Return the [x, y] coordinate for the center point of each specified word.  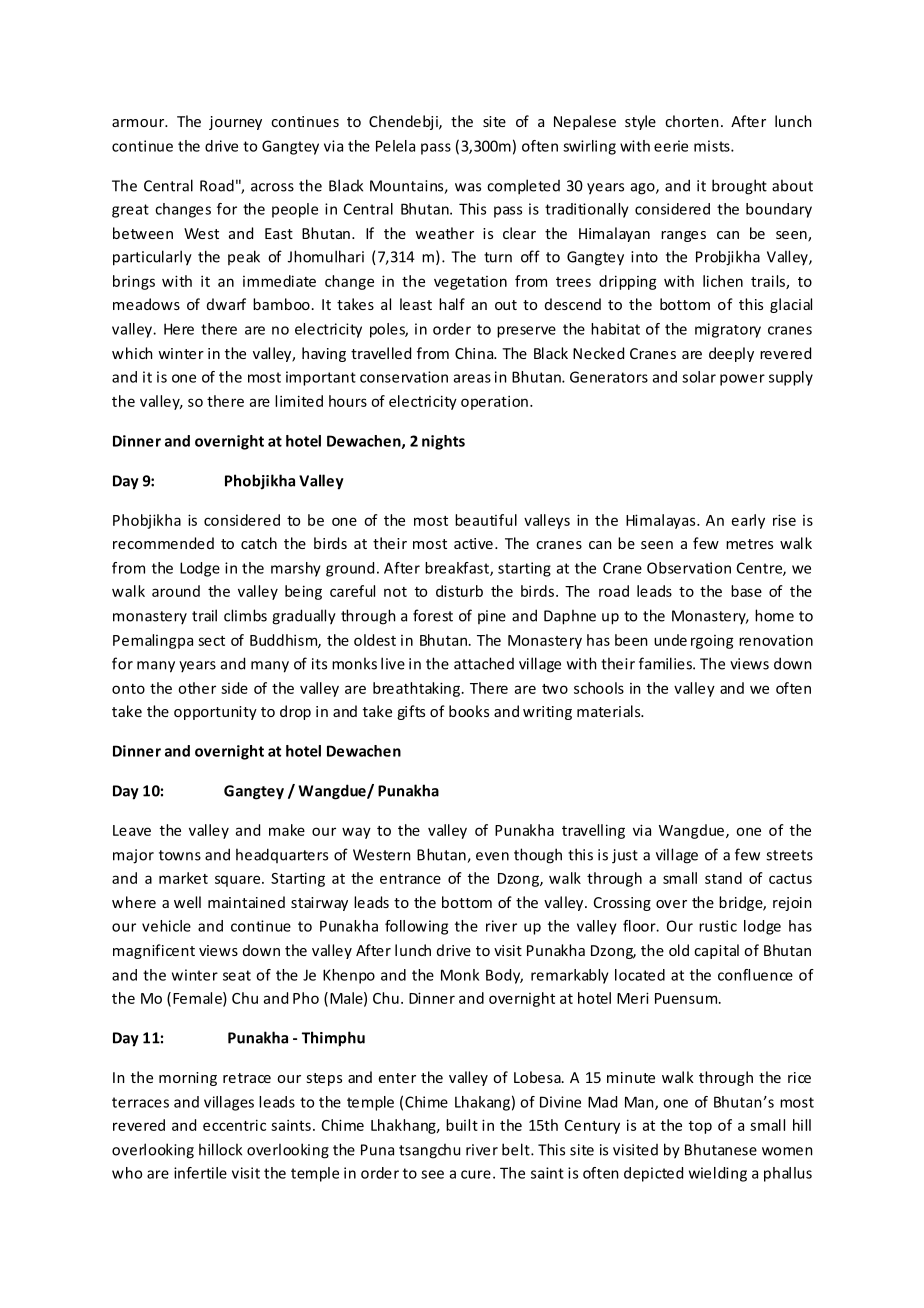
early [748, 521]
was [468, 187]
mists [713, 146]
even [492, 856]
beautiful [486, 520]
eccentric [234, 1125]
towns [180, 855]
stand [723, 878]
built [462, 1125]
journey [235, 123]
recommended [163, 543]
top [700, 1127]
